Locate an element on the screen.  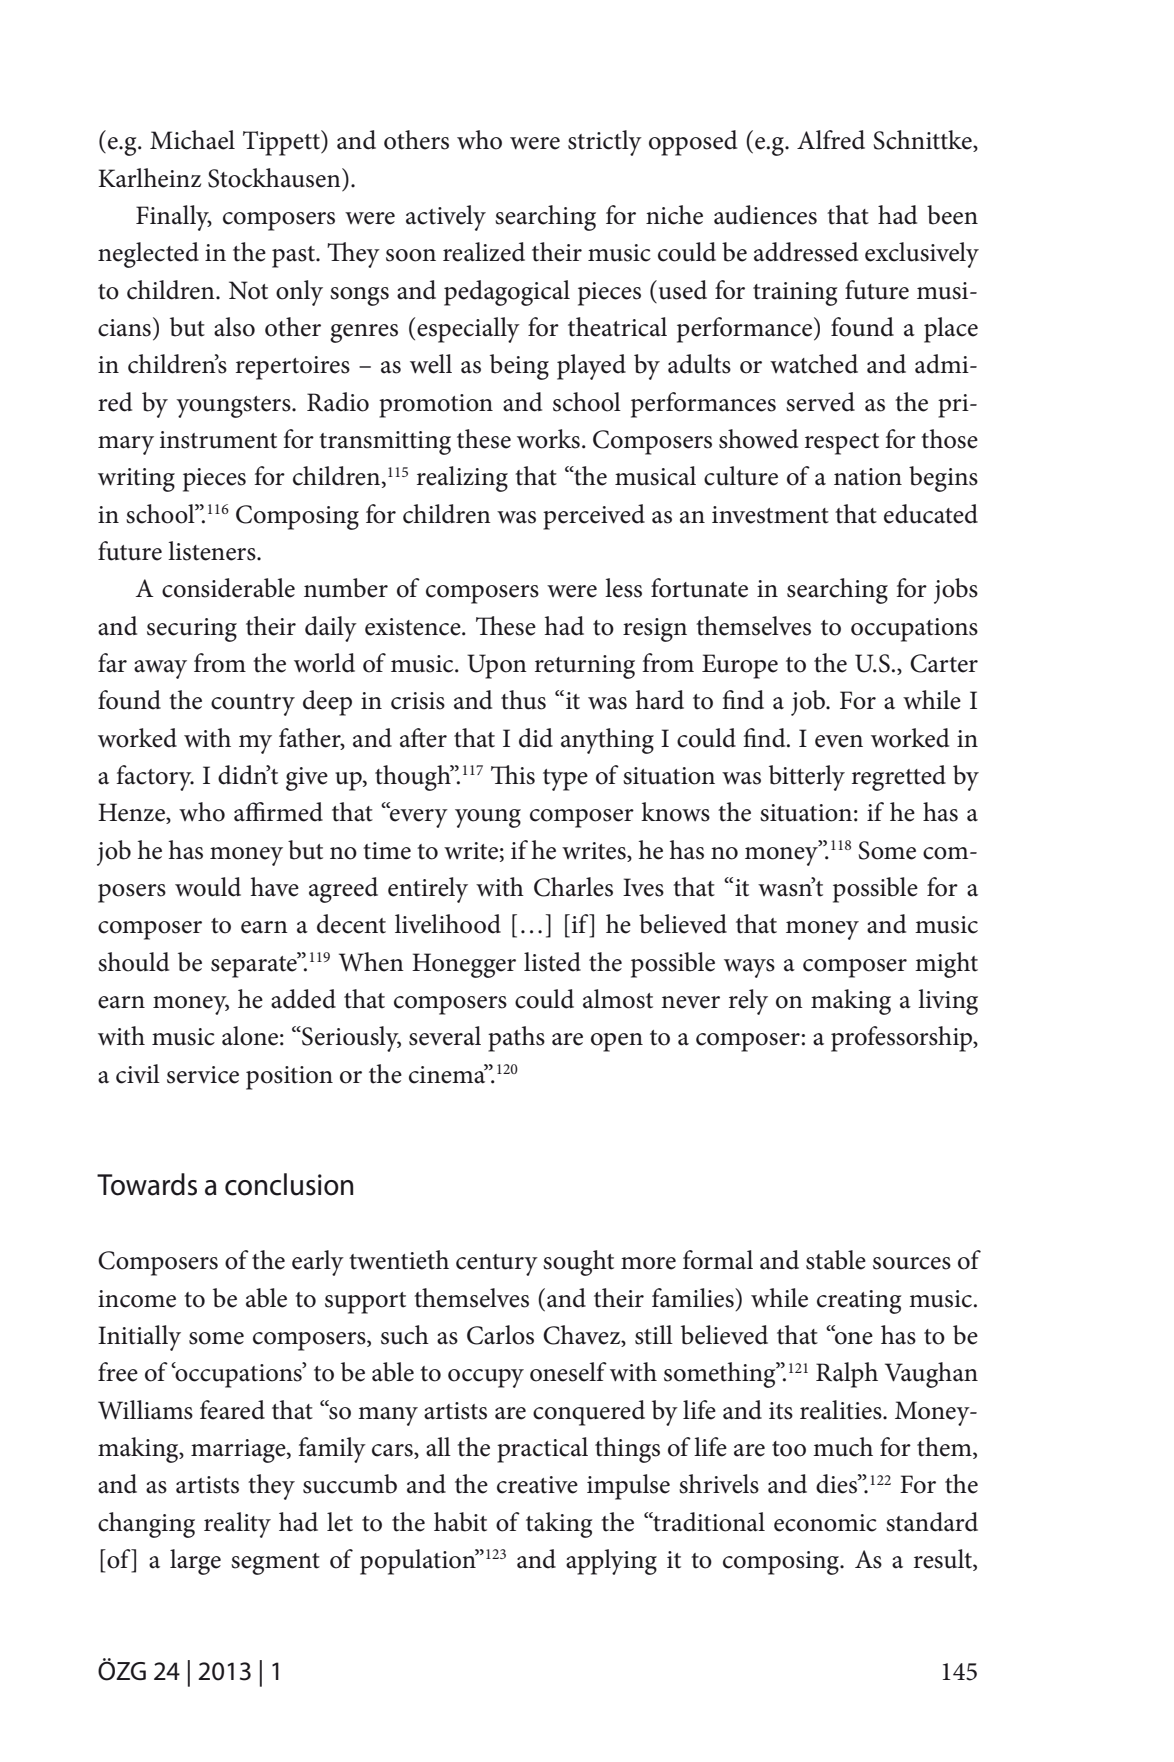
Towards is located at coordinates (147, 1184).
